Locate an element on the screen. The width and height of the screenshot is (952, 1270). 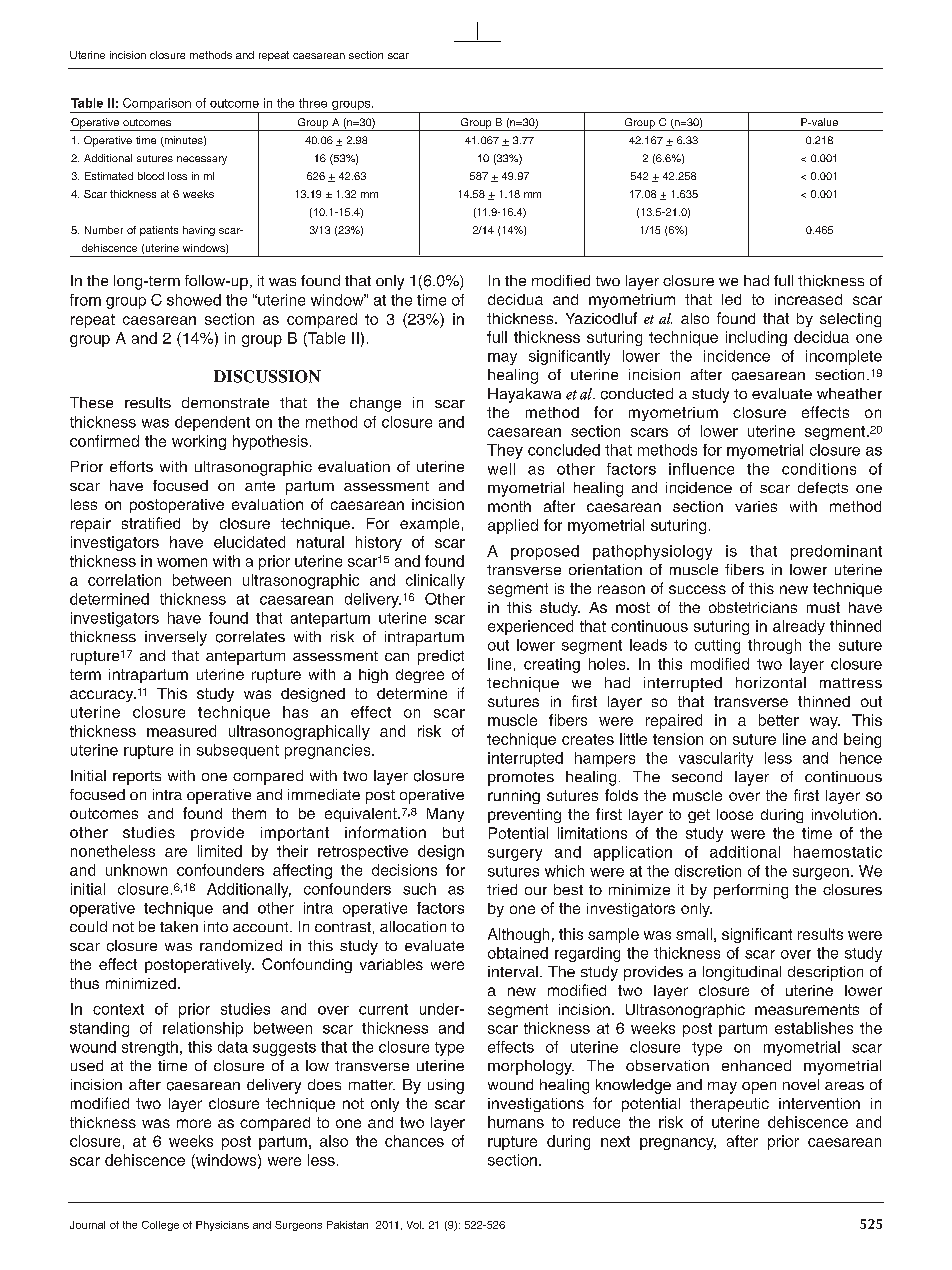
therapeutic is located at coordinates (729, 1105).
